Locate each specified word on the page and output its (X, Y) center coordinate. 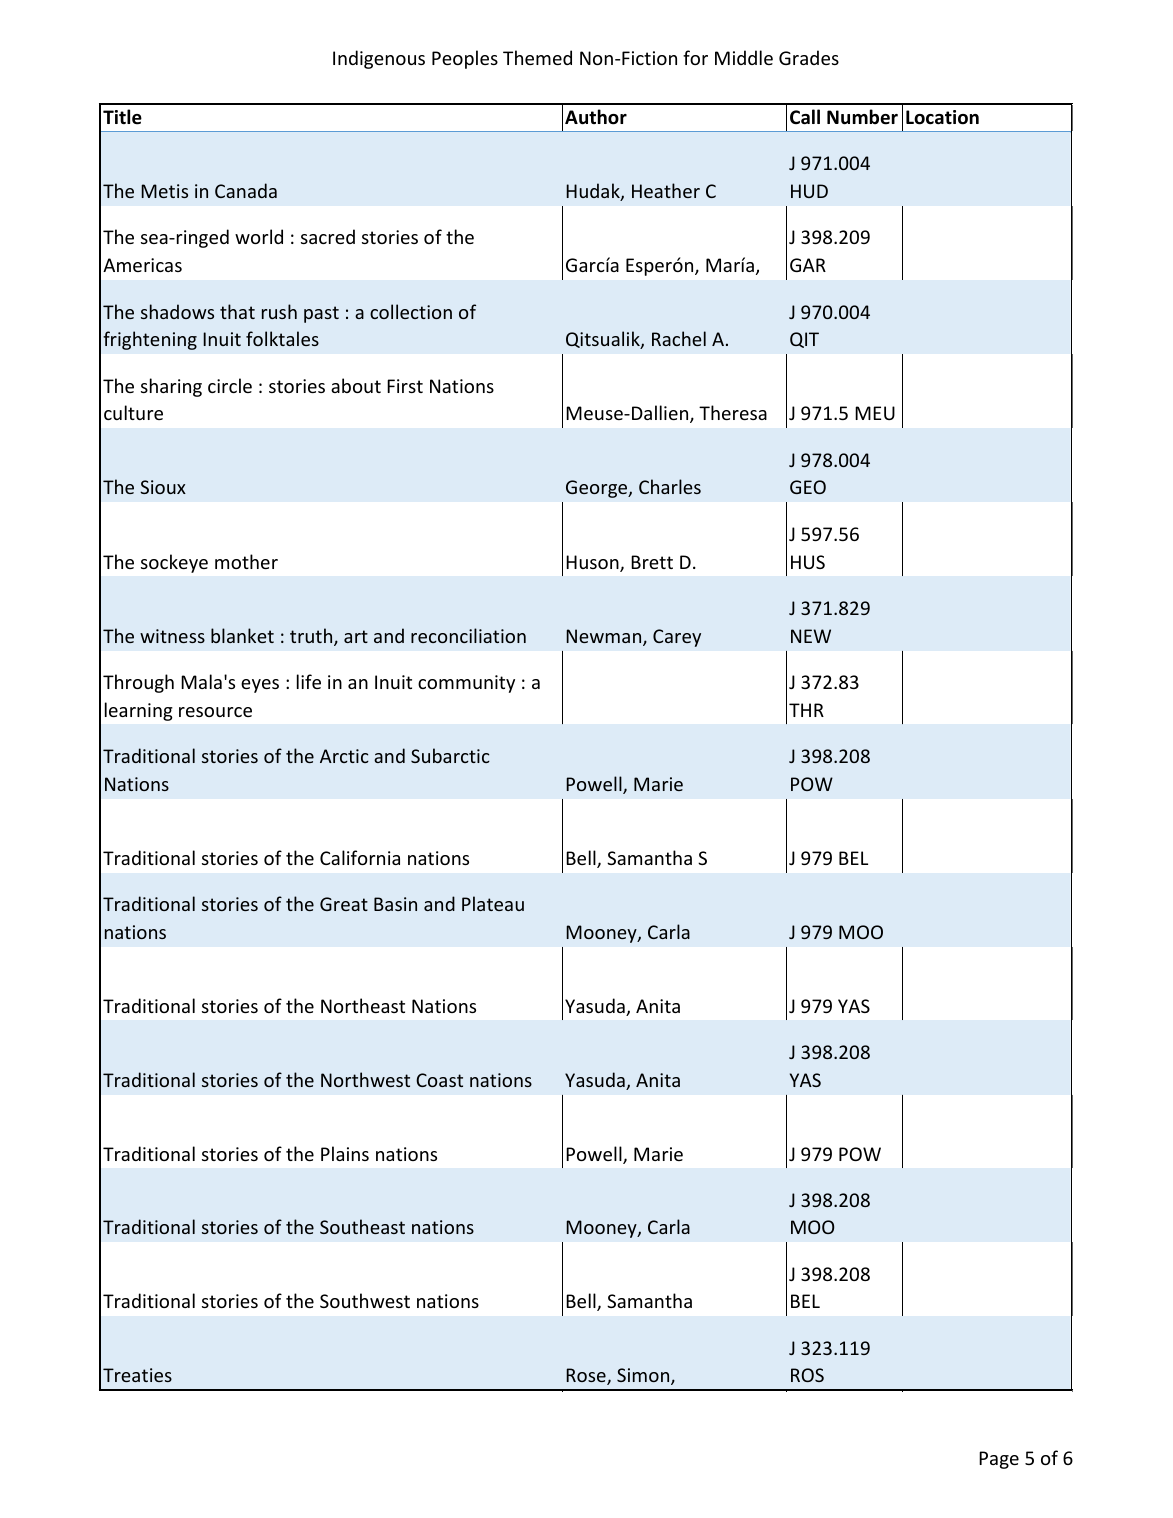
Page (999, 1460)
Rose (587, 1376)
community (466, 684)
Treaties (137, 1375)
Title (122, 117)
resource (215, 712)
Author (596, 117)
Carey (677, 638)
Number (862, 117)
